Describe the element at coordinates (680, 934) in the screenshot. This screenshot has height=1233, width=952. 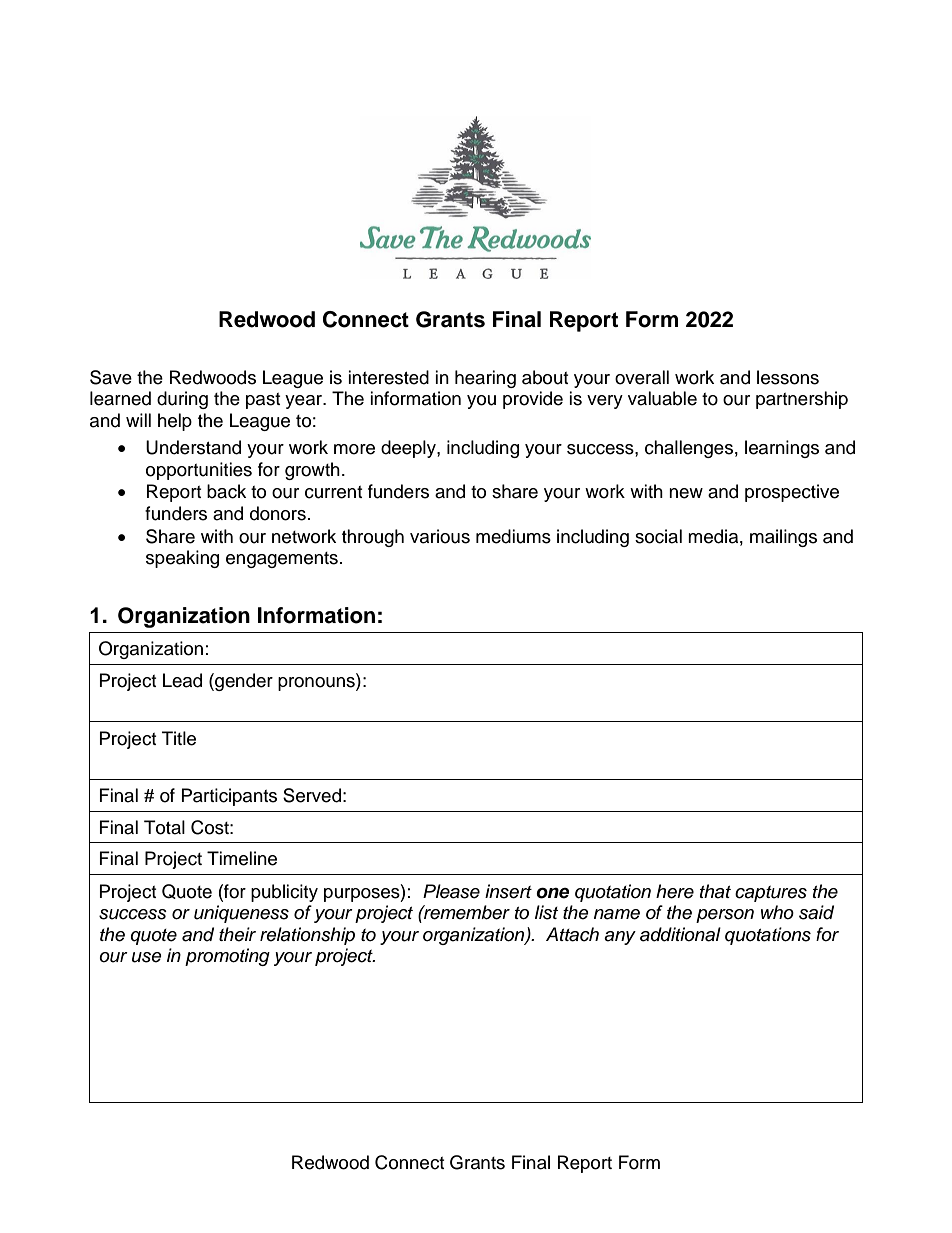
I see `additional` at that location.
